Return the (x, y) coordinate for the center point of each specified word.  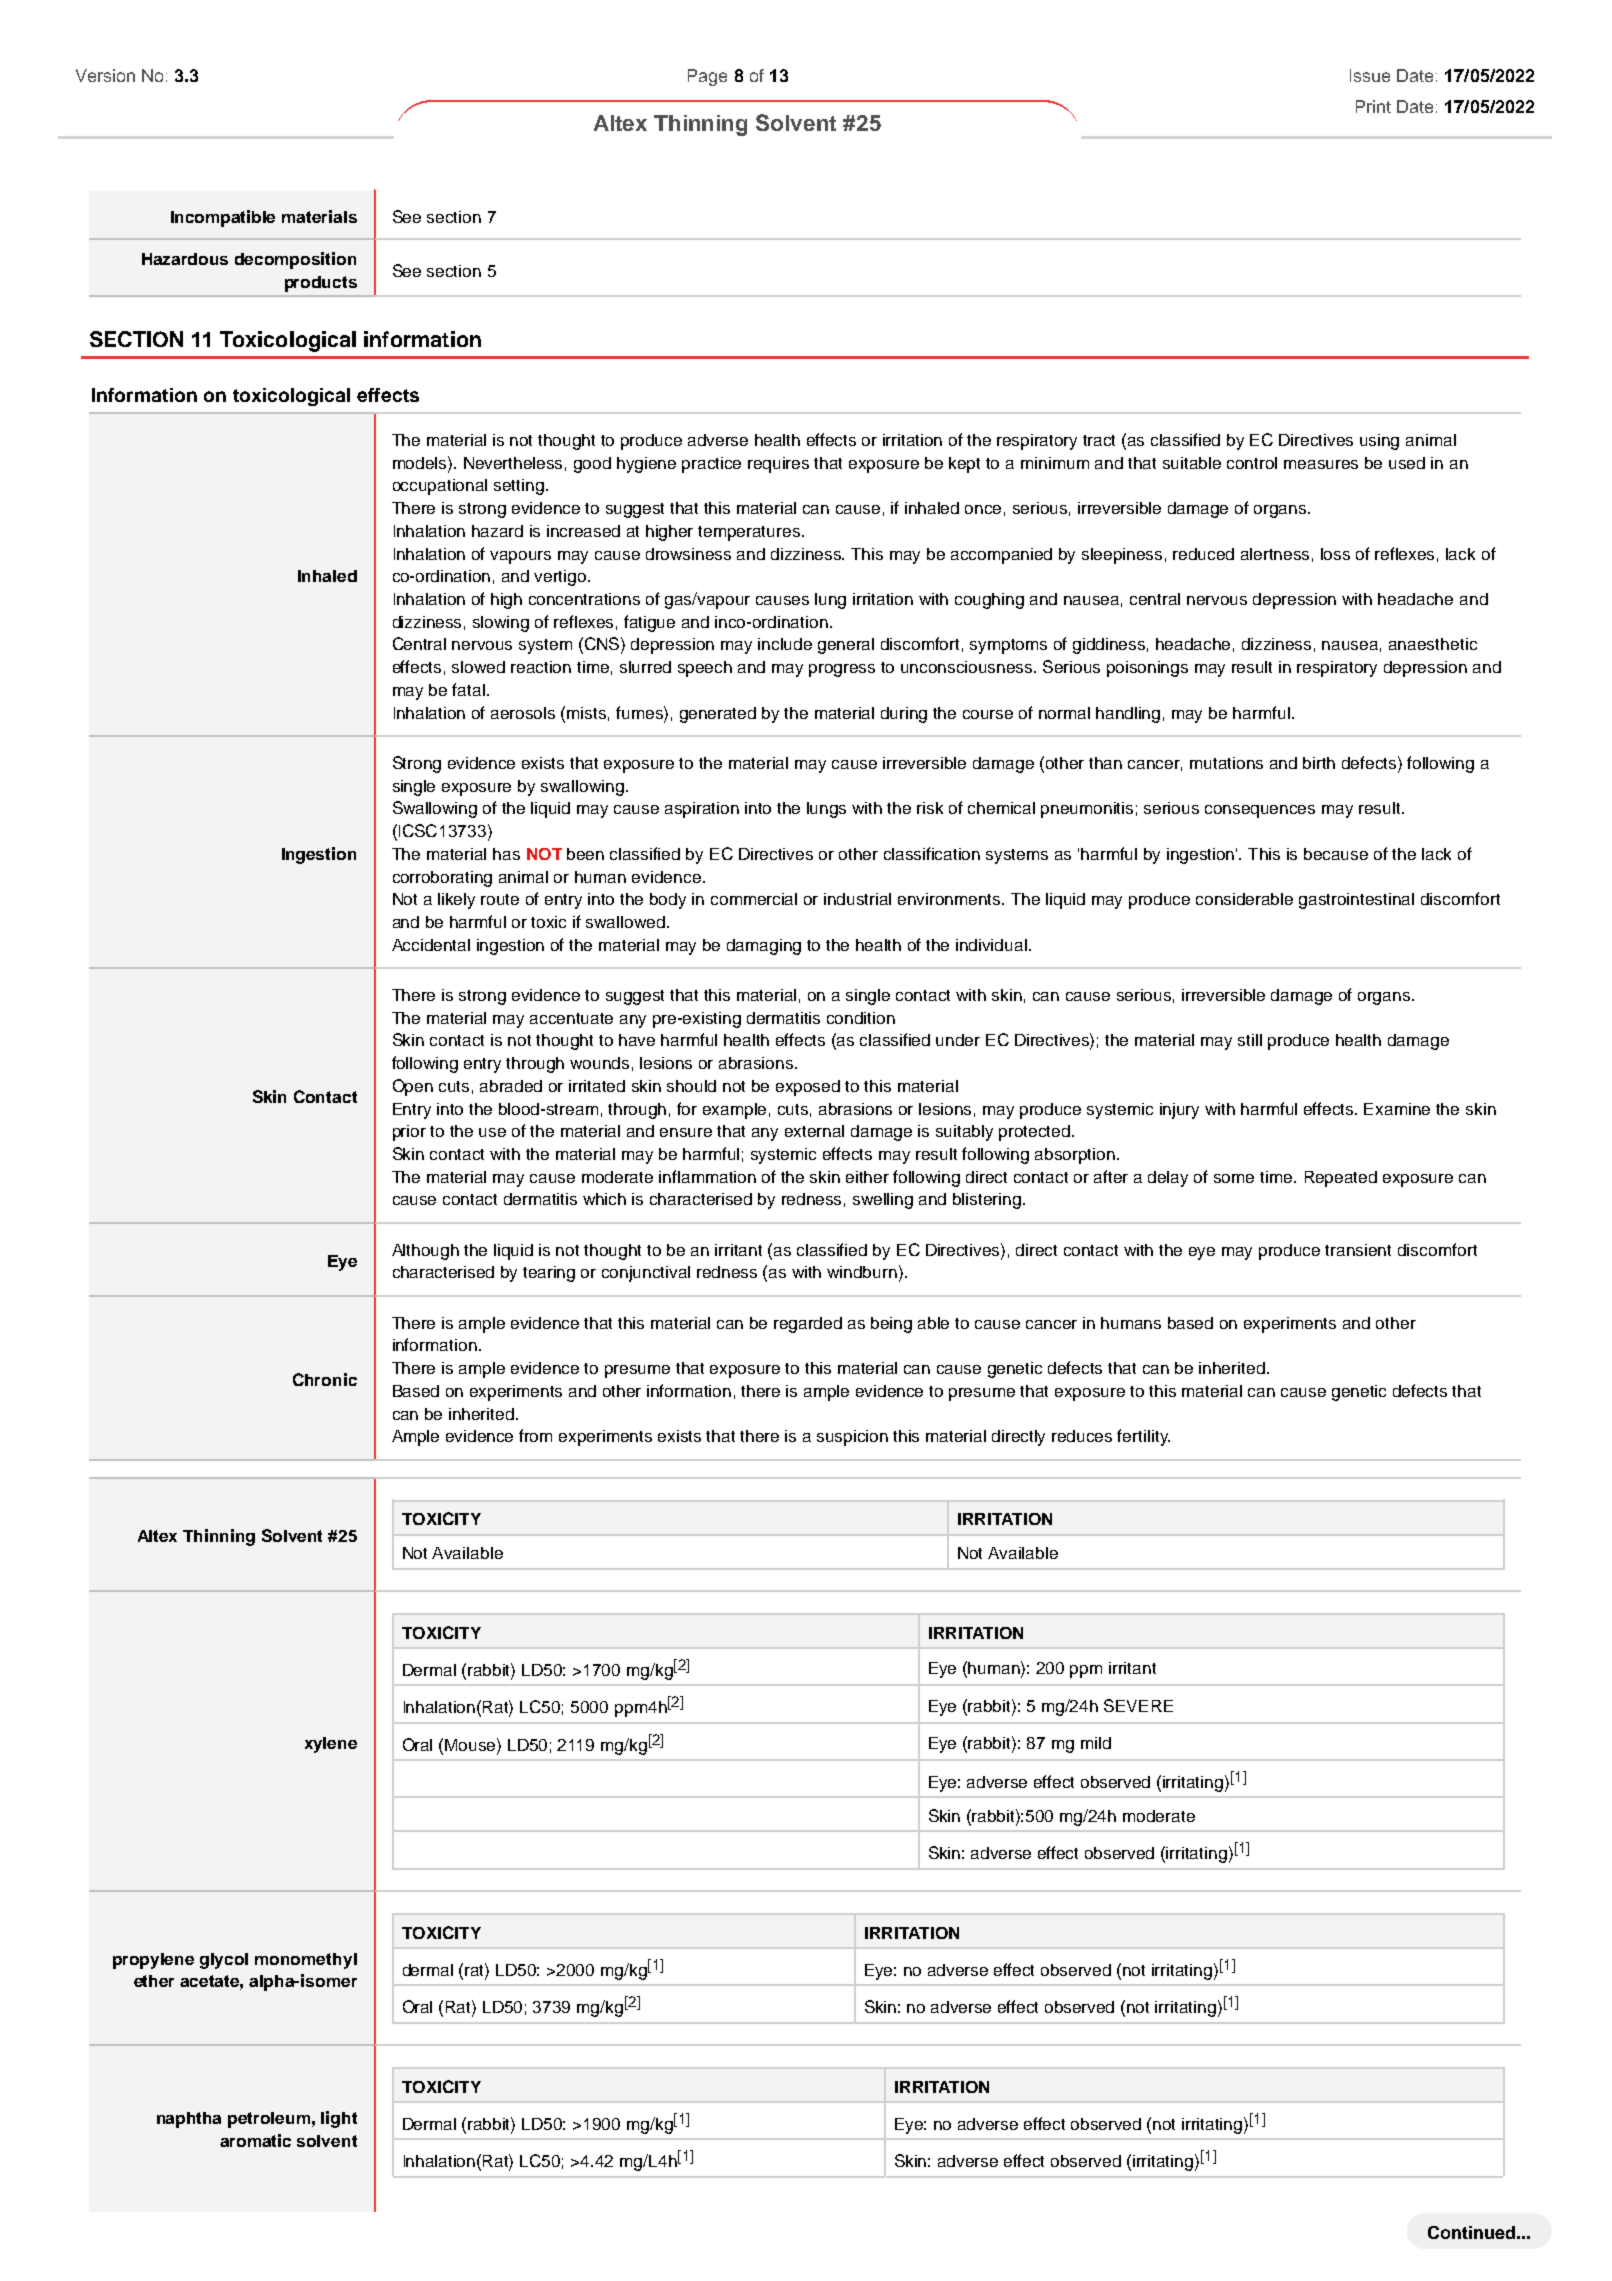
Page (707, 77)
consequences (1260, 811)
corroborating (442, 879)
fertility (1143, 1437)
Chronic (325, 1379)
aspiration (702, 810)
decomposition (295, 260)
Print (1373, 106)
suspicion (852, 1438)
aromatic (255, 2140)
